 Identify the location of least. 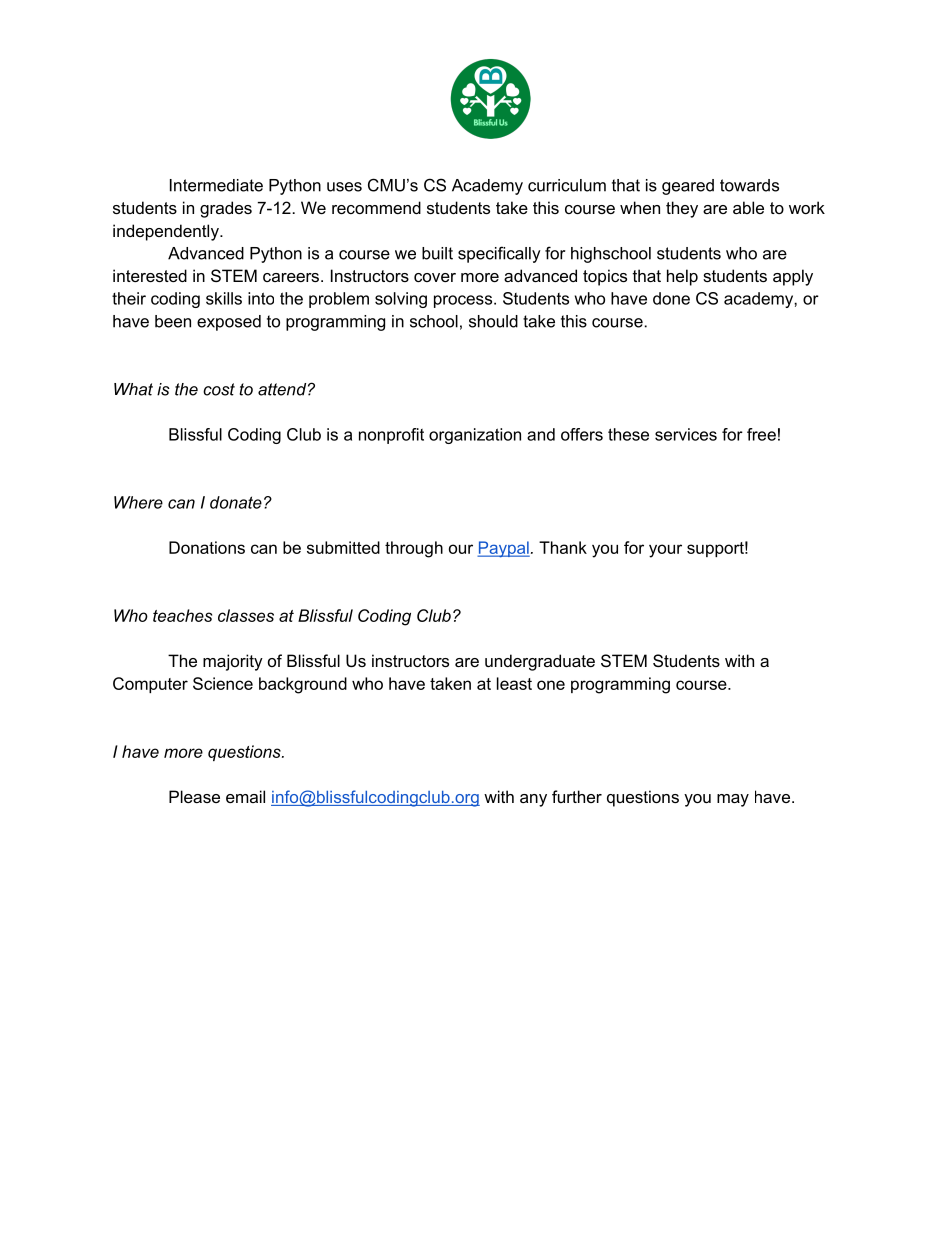
(514, 683).
